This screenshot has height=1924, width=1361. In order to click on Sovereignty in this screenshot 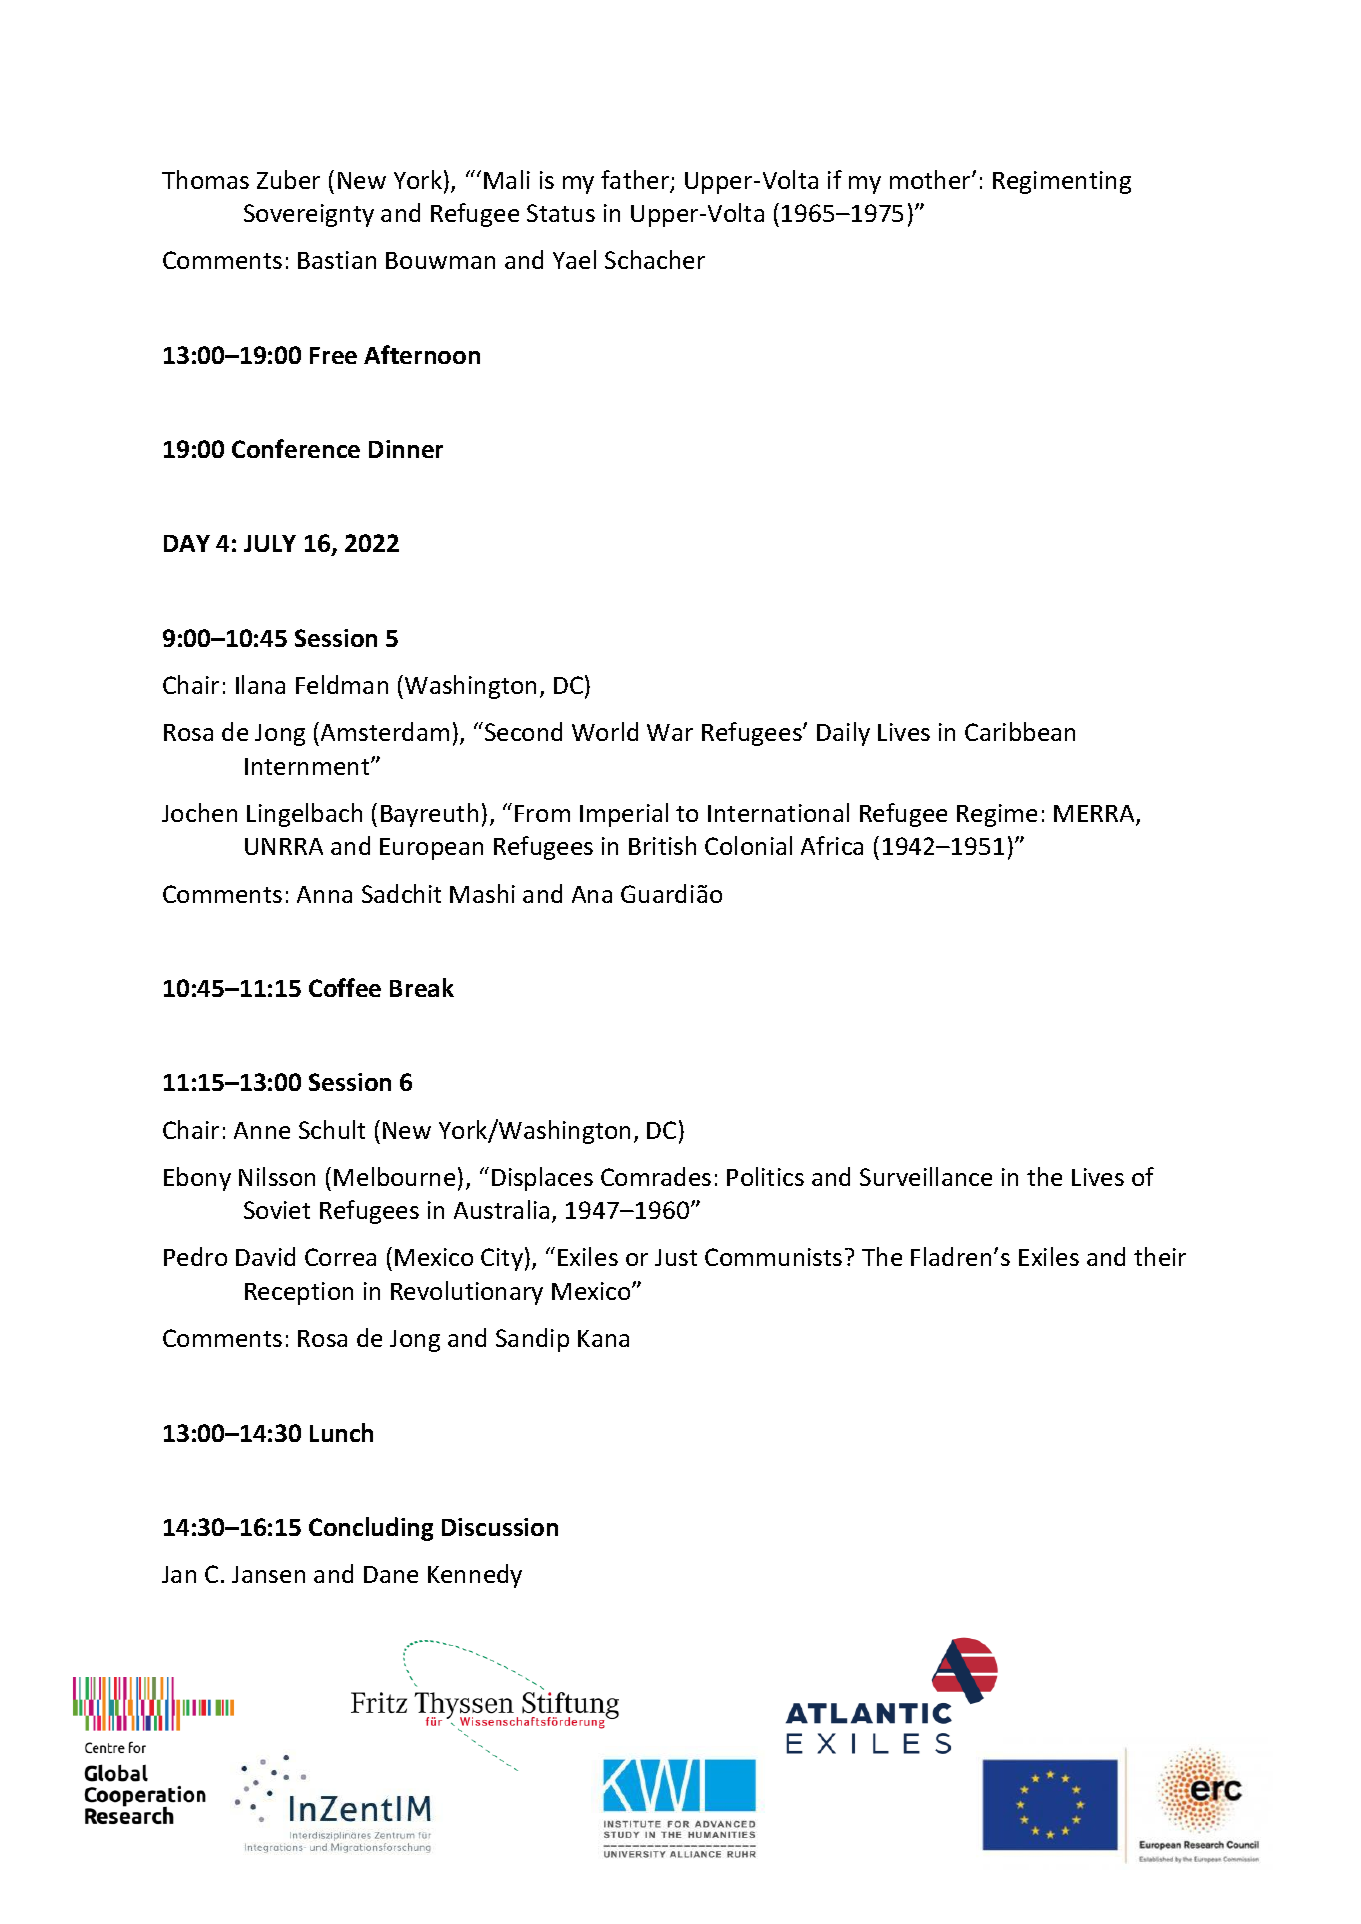, I will do `click(309, 215)`.
